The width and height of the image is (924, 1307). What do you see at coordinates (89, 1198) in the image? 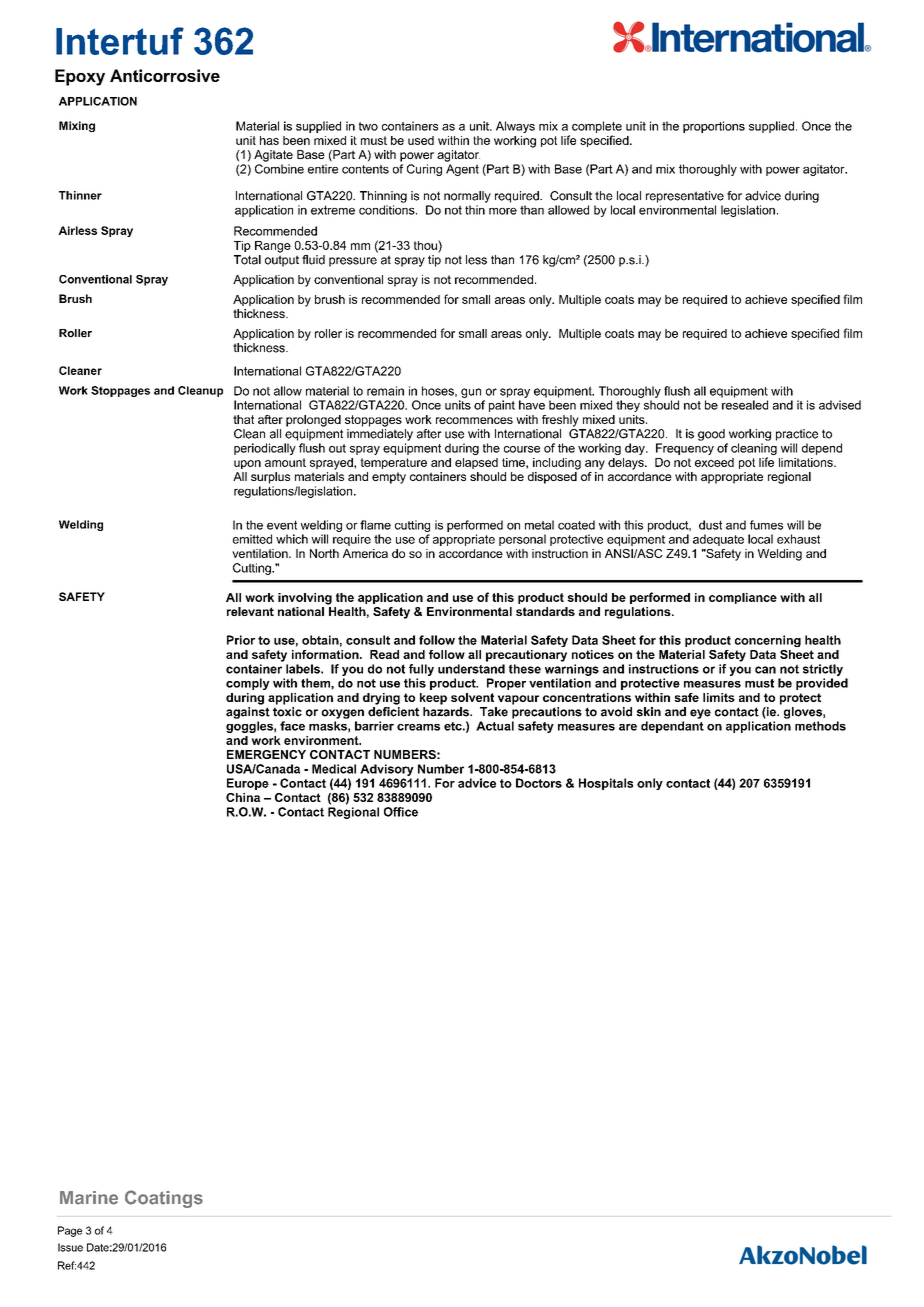
I see `Marine` at bounding box center [89, 1198].
